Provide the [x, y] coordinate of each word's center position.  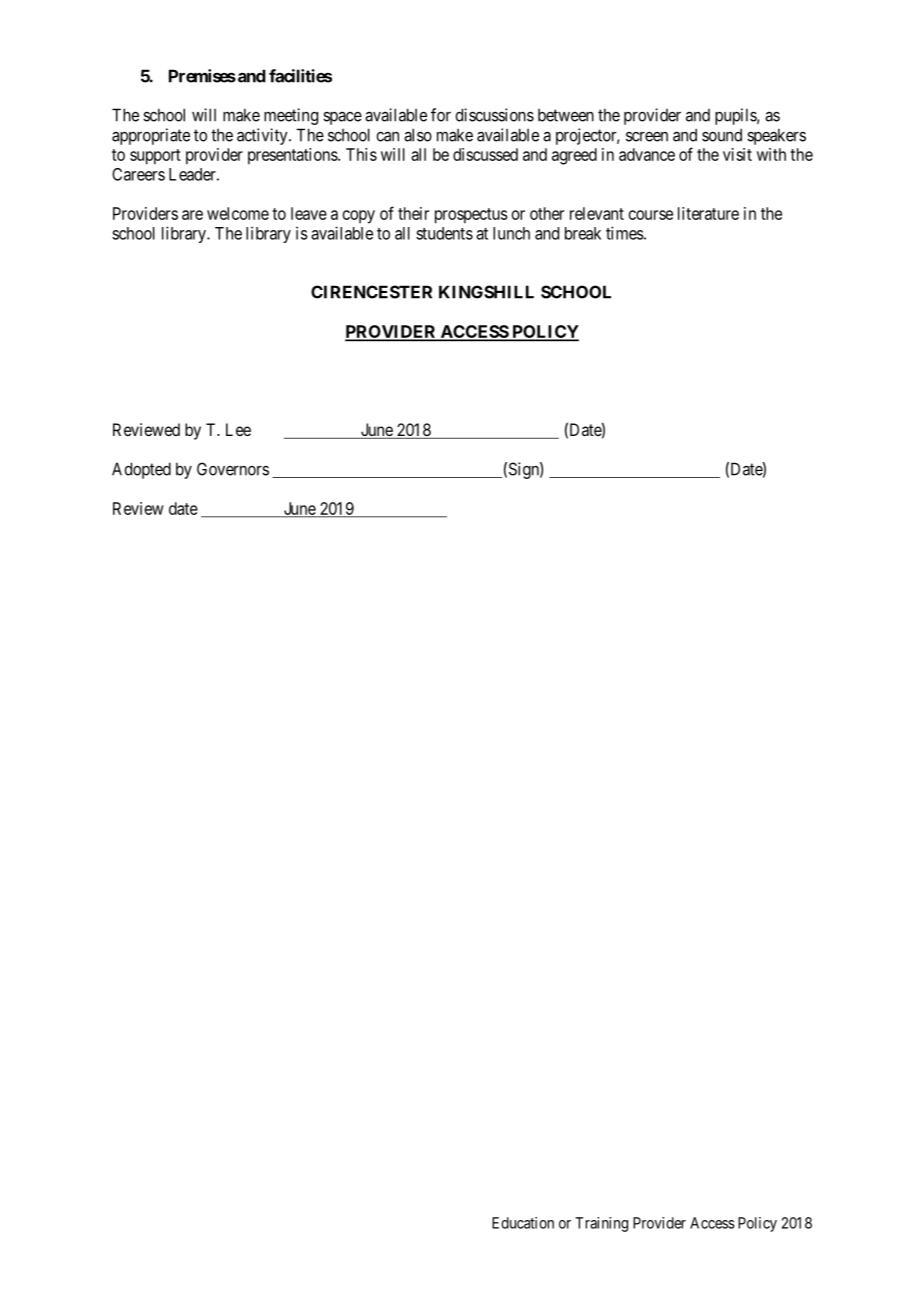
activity [263, 136]
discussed [485, 154]
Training [601, 1224]
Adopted [141, 470]
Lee [238, 429]
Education [523, 1223]
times [625, 233]
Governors [233, 469]
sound [722, 135]
